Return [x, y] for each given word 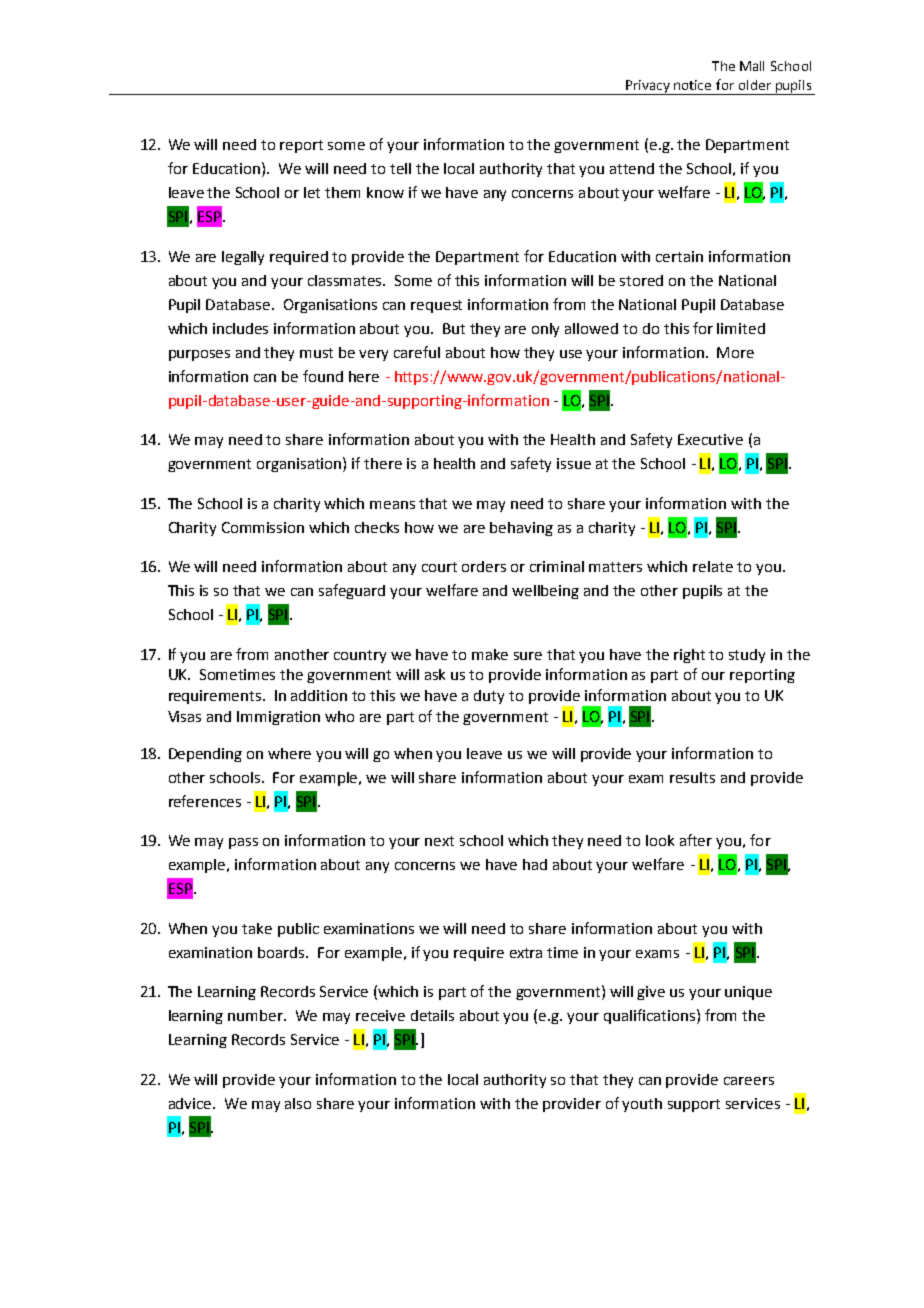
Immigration [278, 718]
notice [692, 85]
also [298, 1103]
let [312, 192]
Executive [710, 439]
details [432, 1015]
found [323, 376]
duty [489, 697]
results [692, 777]
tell [400, 168]
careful [417, 352]
